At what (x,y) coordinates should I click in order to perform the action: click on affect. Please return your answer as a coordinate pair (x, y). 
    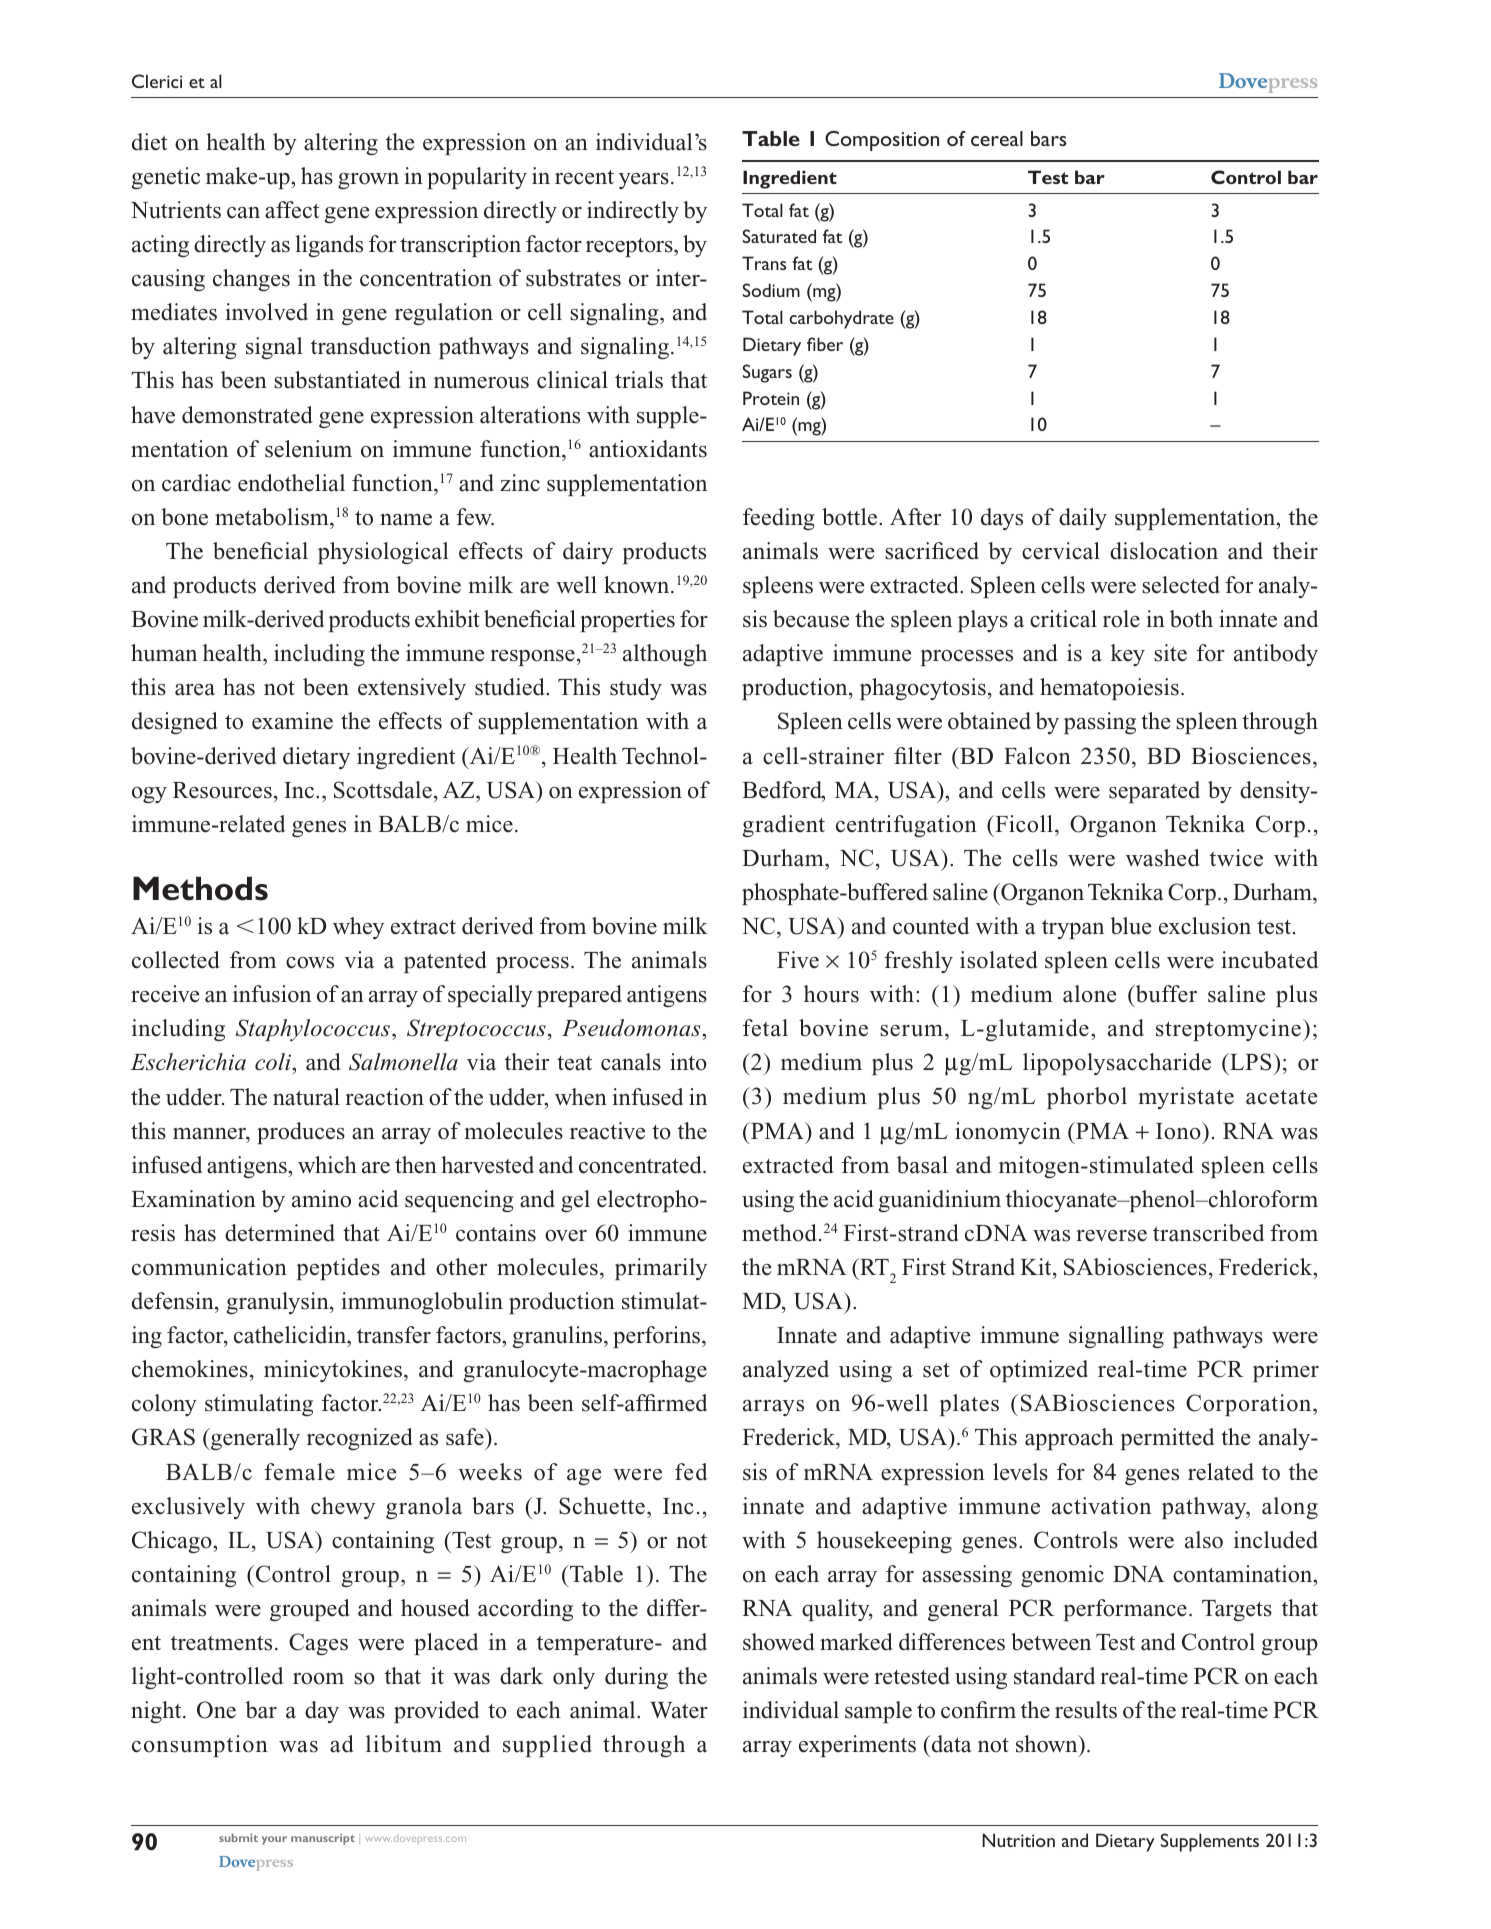
    Looking at the image, I should click on (292, 210).
